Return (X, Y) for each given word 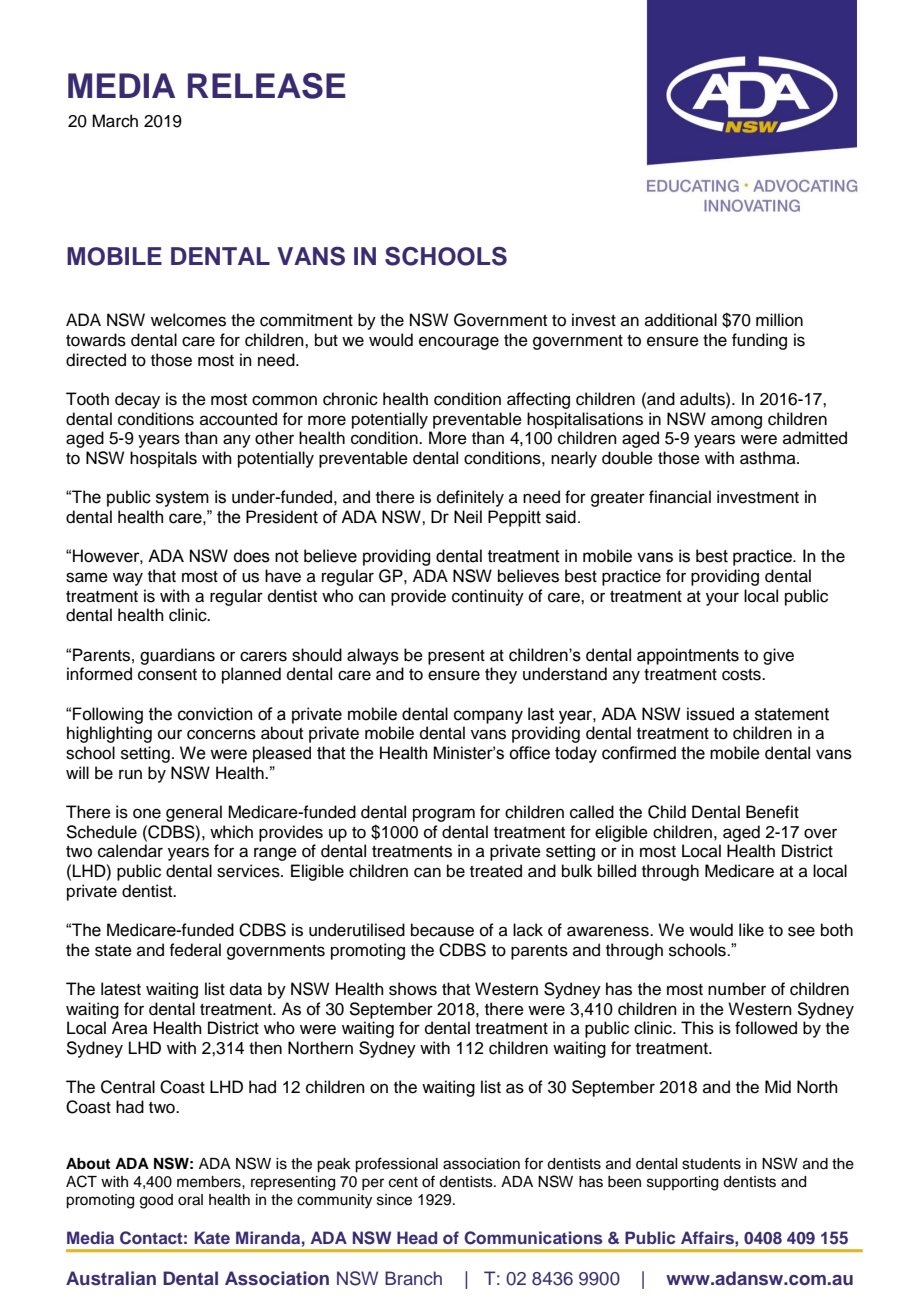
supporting (682, 1183)
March (115, 121)
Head (417, 1237)
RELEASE (267, 86)
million (779, 320)
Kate (212, 1237)
